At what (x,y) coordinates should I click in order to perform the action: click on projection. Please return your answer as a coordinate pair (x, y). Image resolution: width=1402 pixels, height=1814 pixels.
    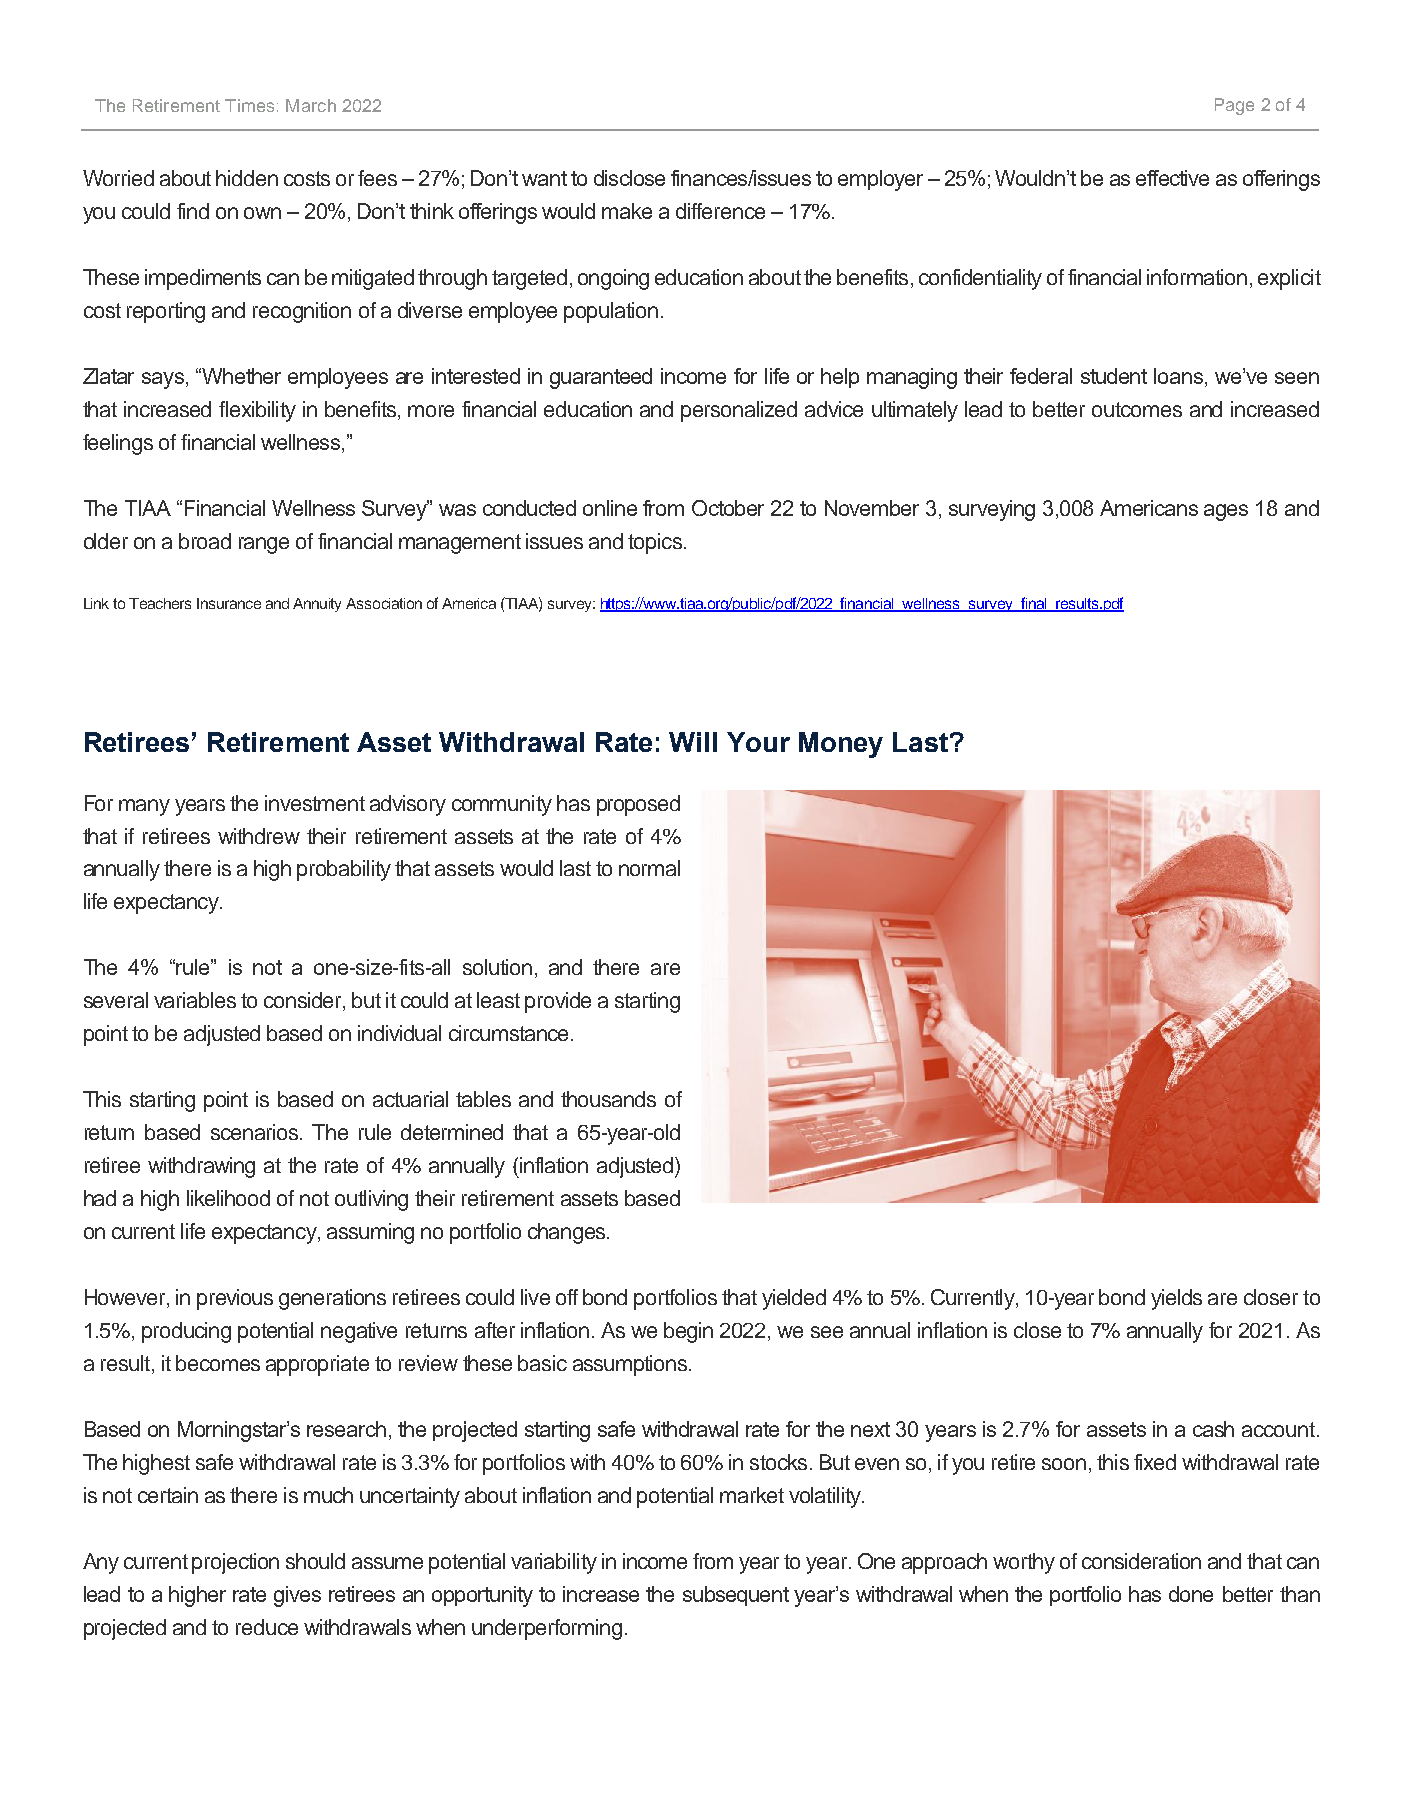
    Looking at the image, I should click on (235, 1563).
